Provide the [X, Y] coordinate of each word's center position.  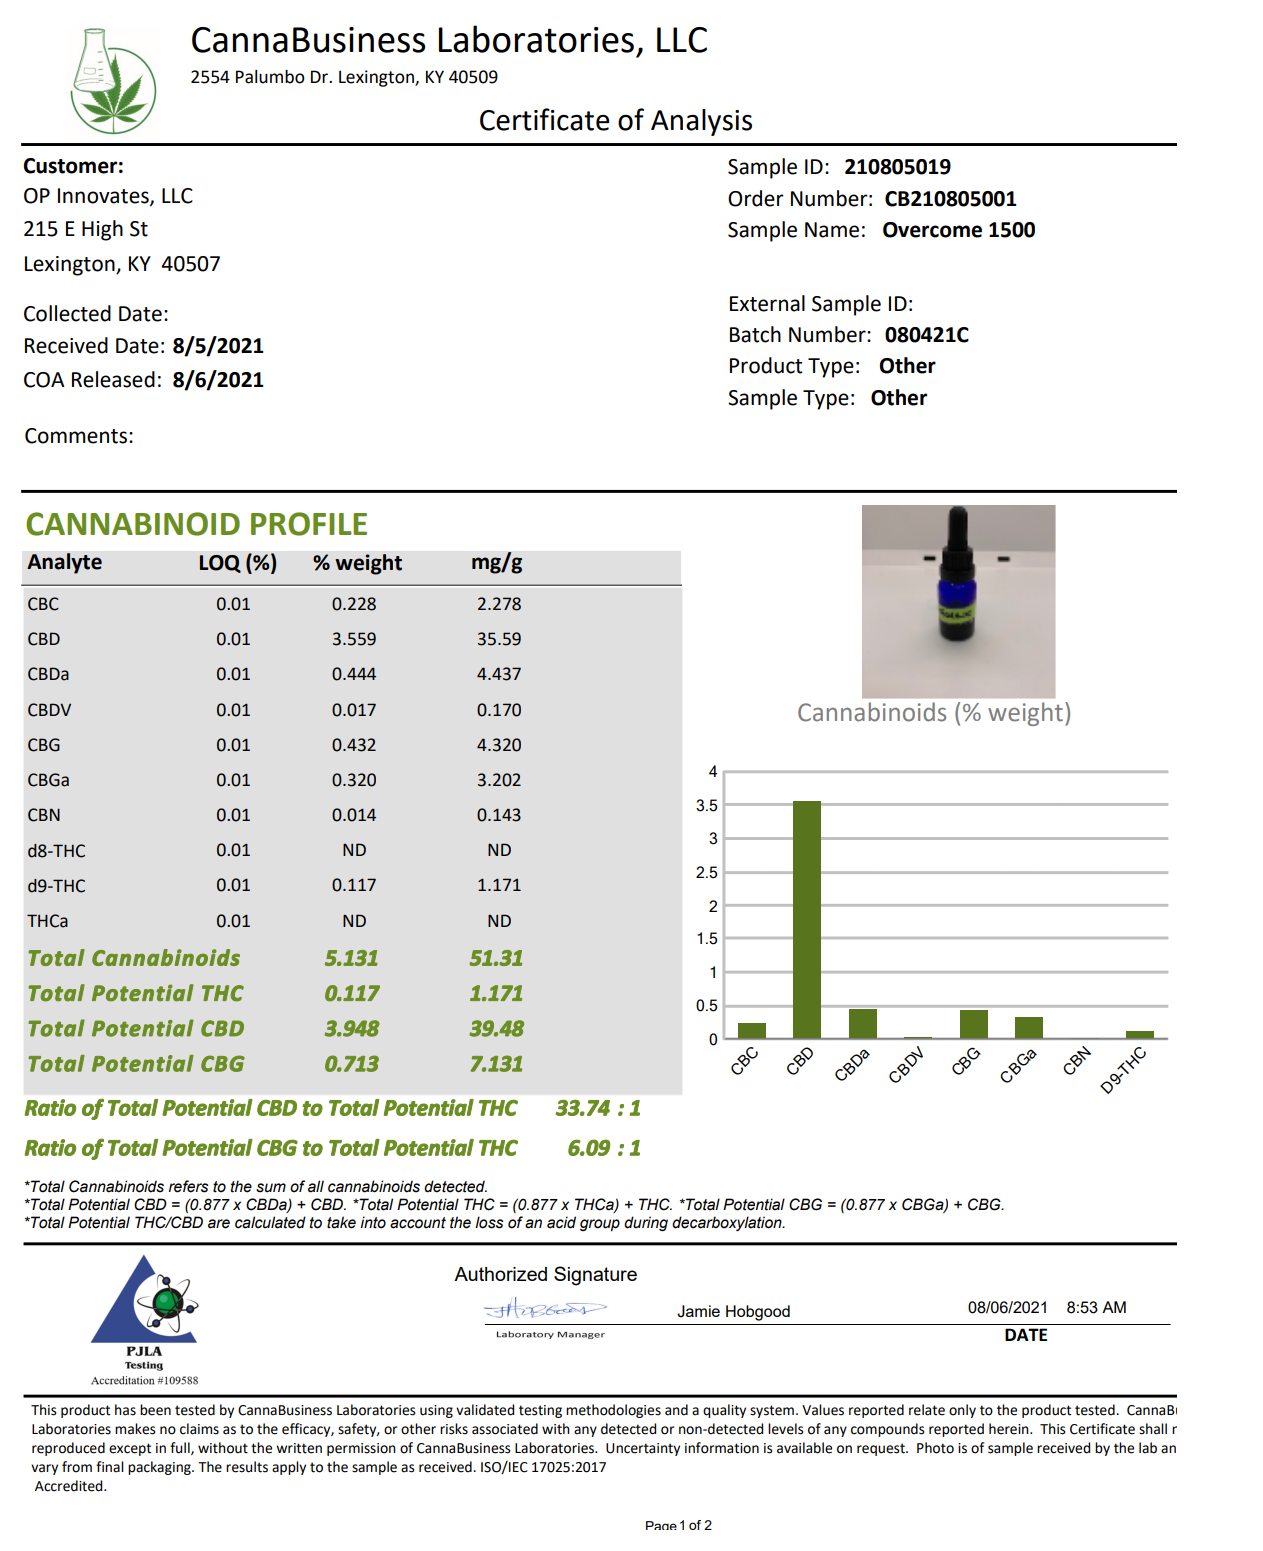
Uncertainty [643, 1449]
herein [1010, 1429]
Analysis [701, 122]
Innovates [104, 197]
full [181, 1448]
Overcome [932, 230]
